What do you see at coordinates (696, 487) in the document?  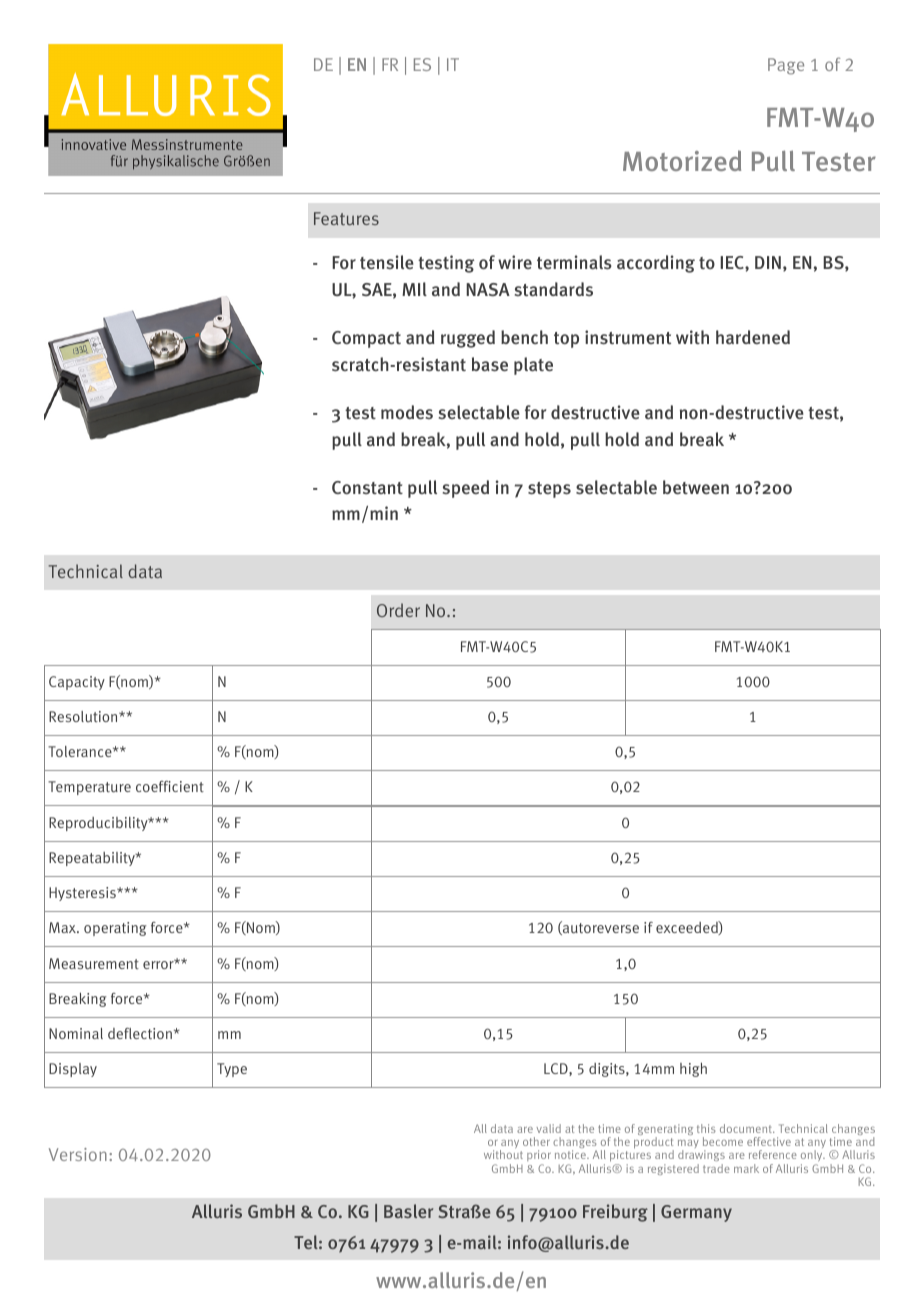 I see `between` at bounding box center [696, 487].
